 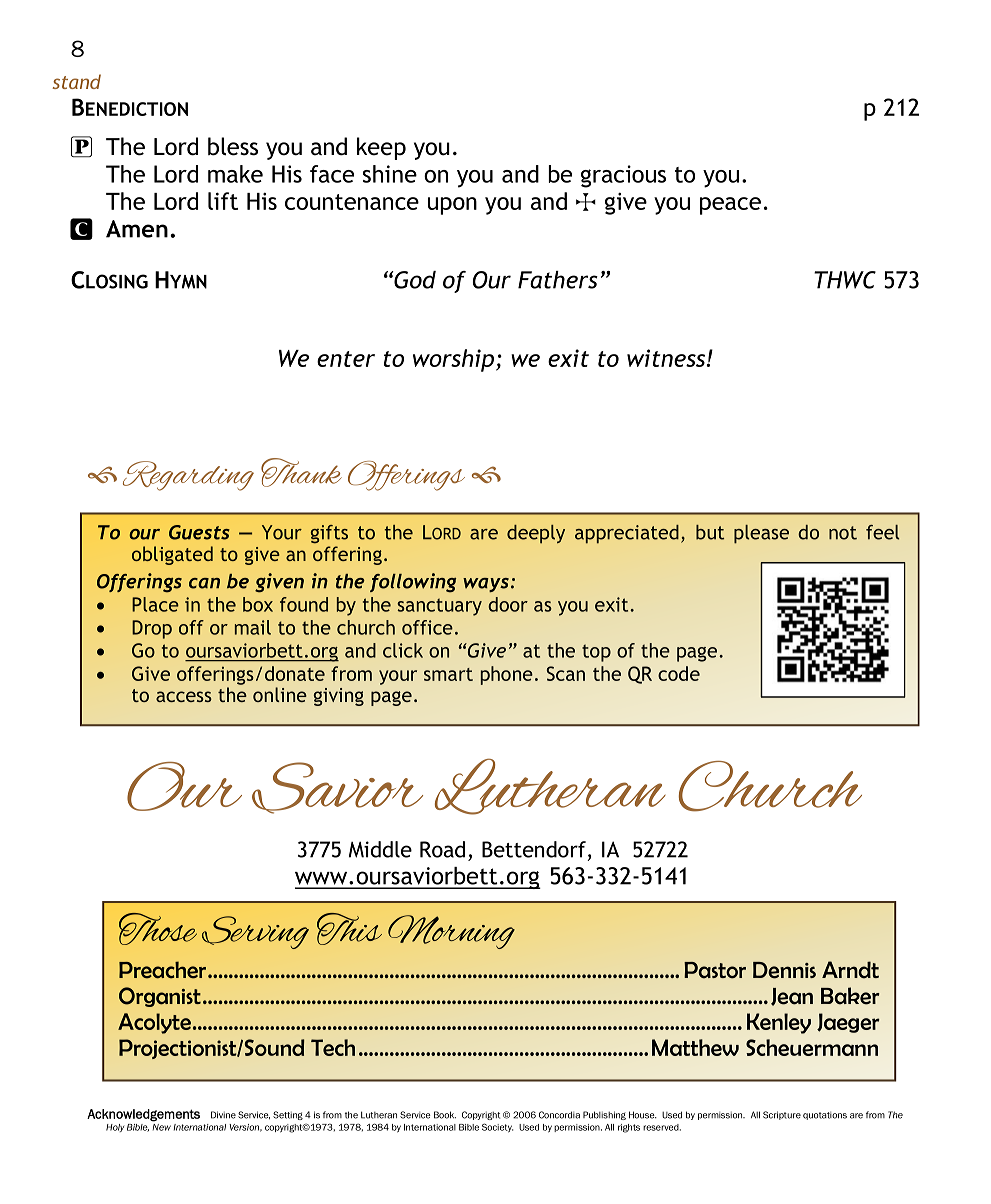 What do you see at coordinates (730, 206) in the image?
I see `peace` at bounding box center [730, 206].
